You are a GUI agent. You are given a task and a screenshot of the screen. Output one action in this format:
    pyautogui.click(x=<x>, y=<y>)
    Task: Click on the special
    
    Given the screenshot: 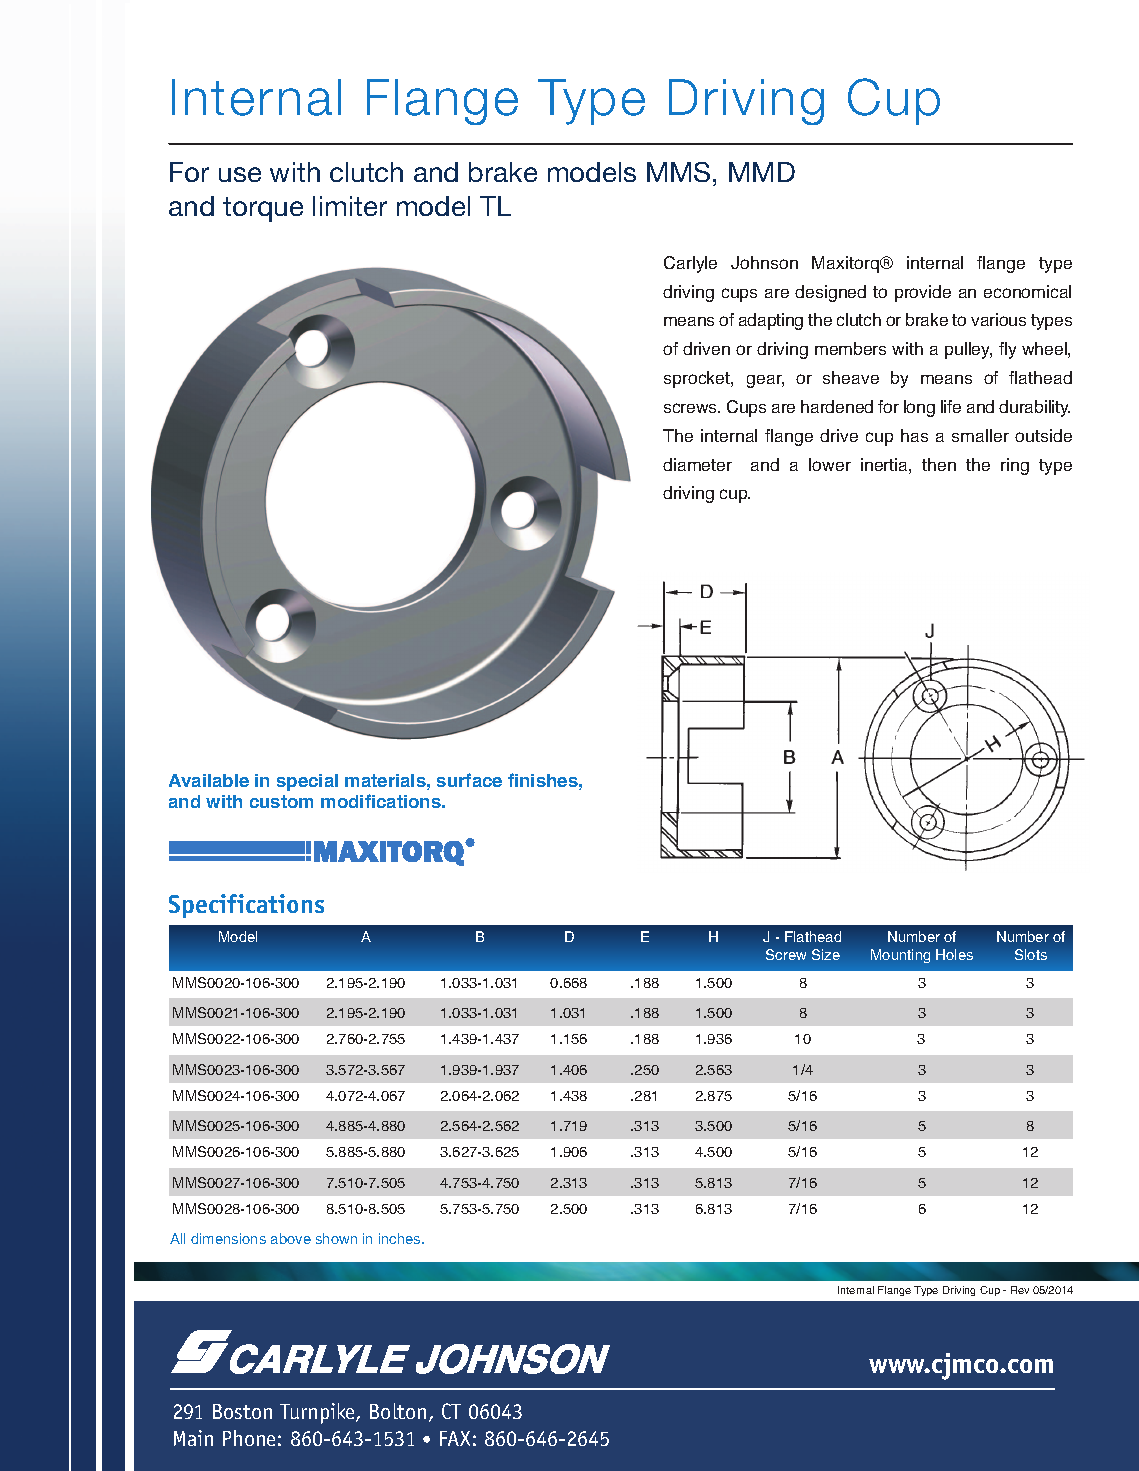 What is the action you would take?
    pyautogui.click(x=307, y=782)
